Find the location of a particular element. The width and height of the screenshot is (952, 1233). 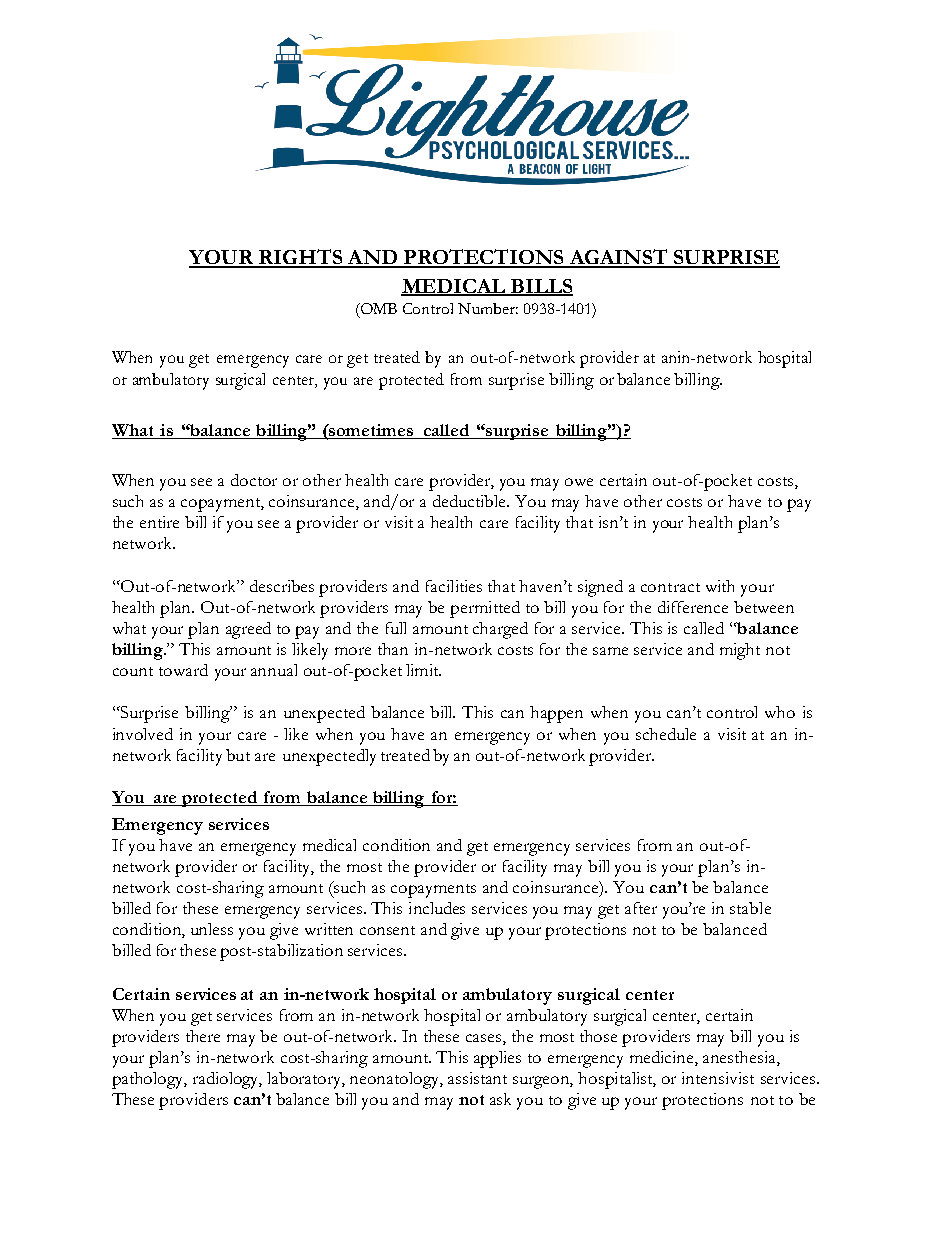

medicine is located at coordinates (663, 1058).
